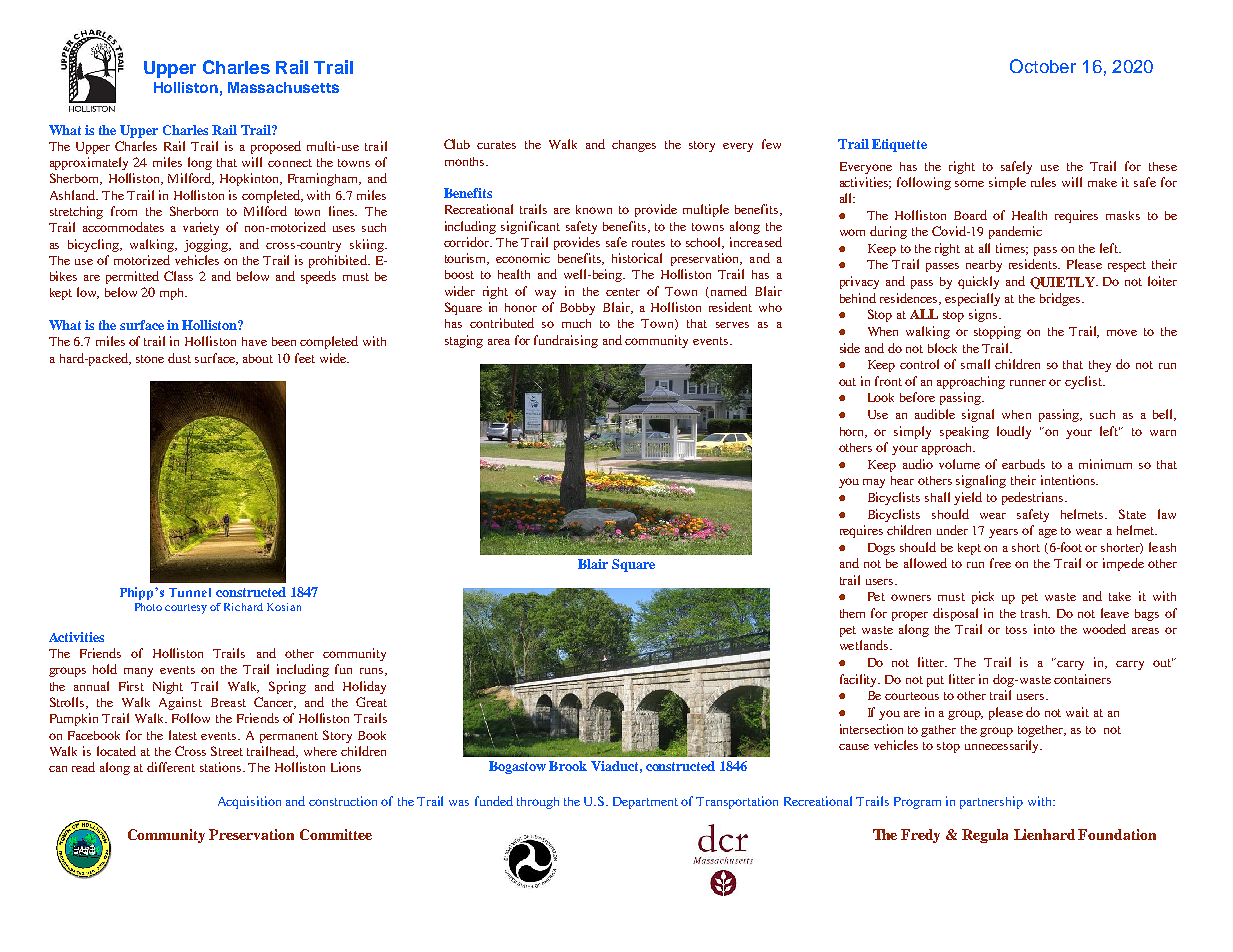  What do you see at coordinates (1043, 66) in the screenshot?
I see `October` at bounding box center [1043, 66].
